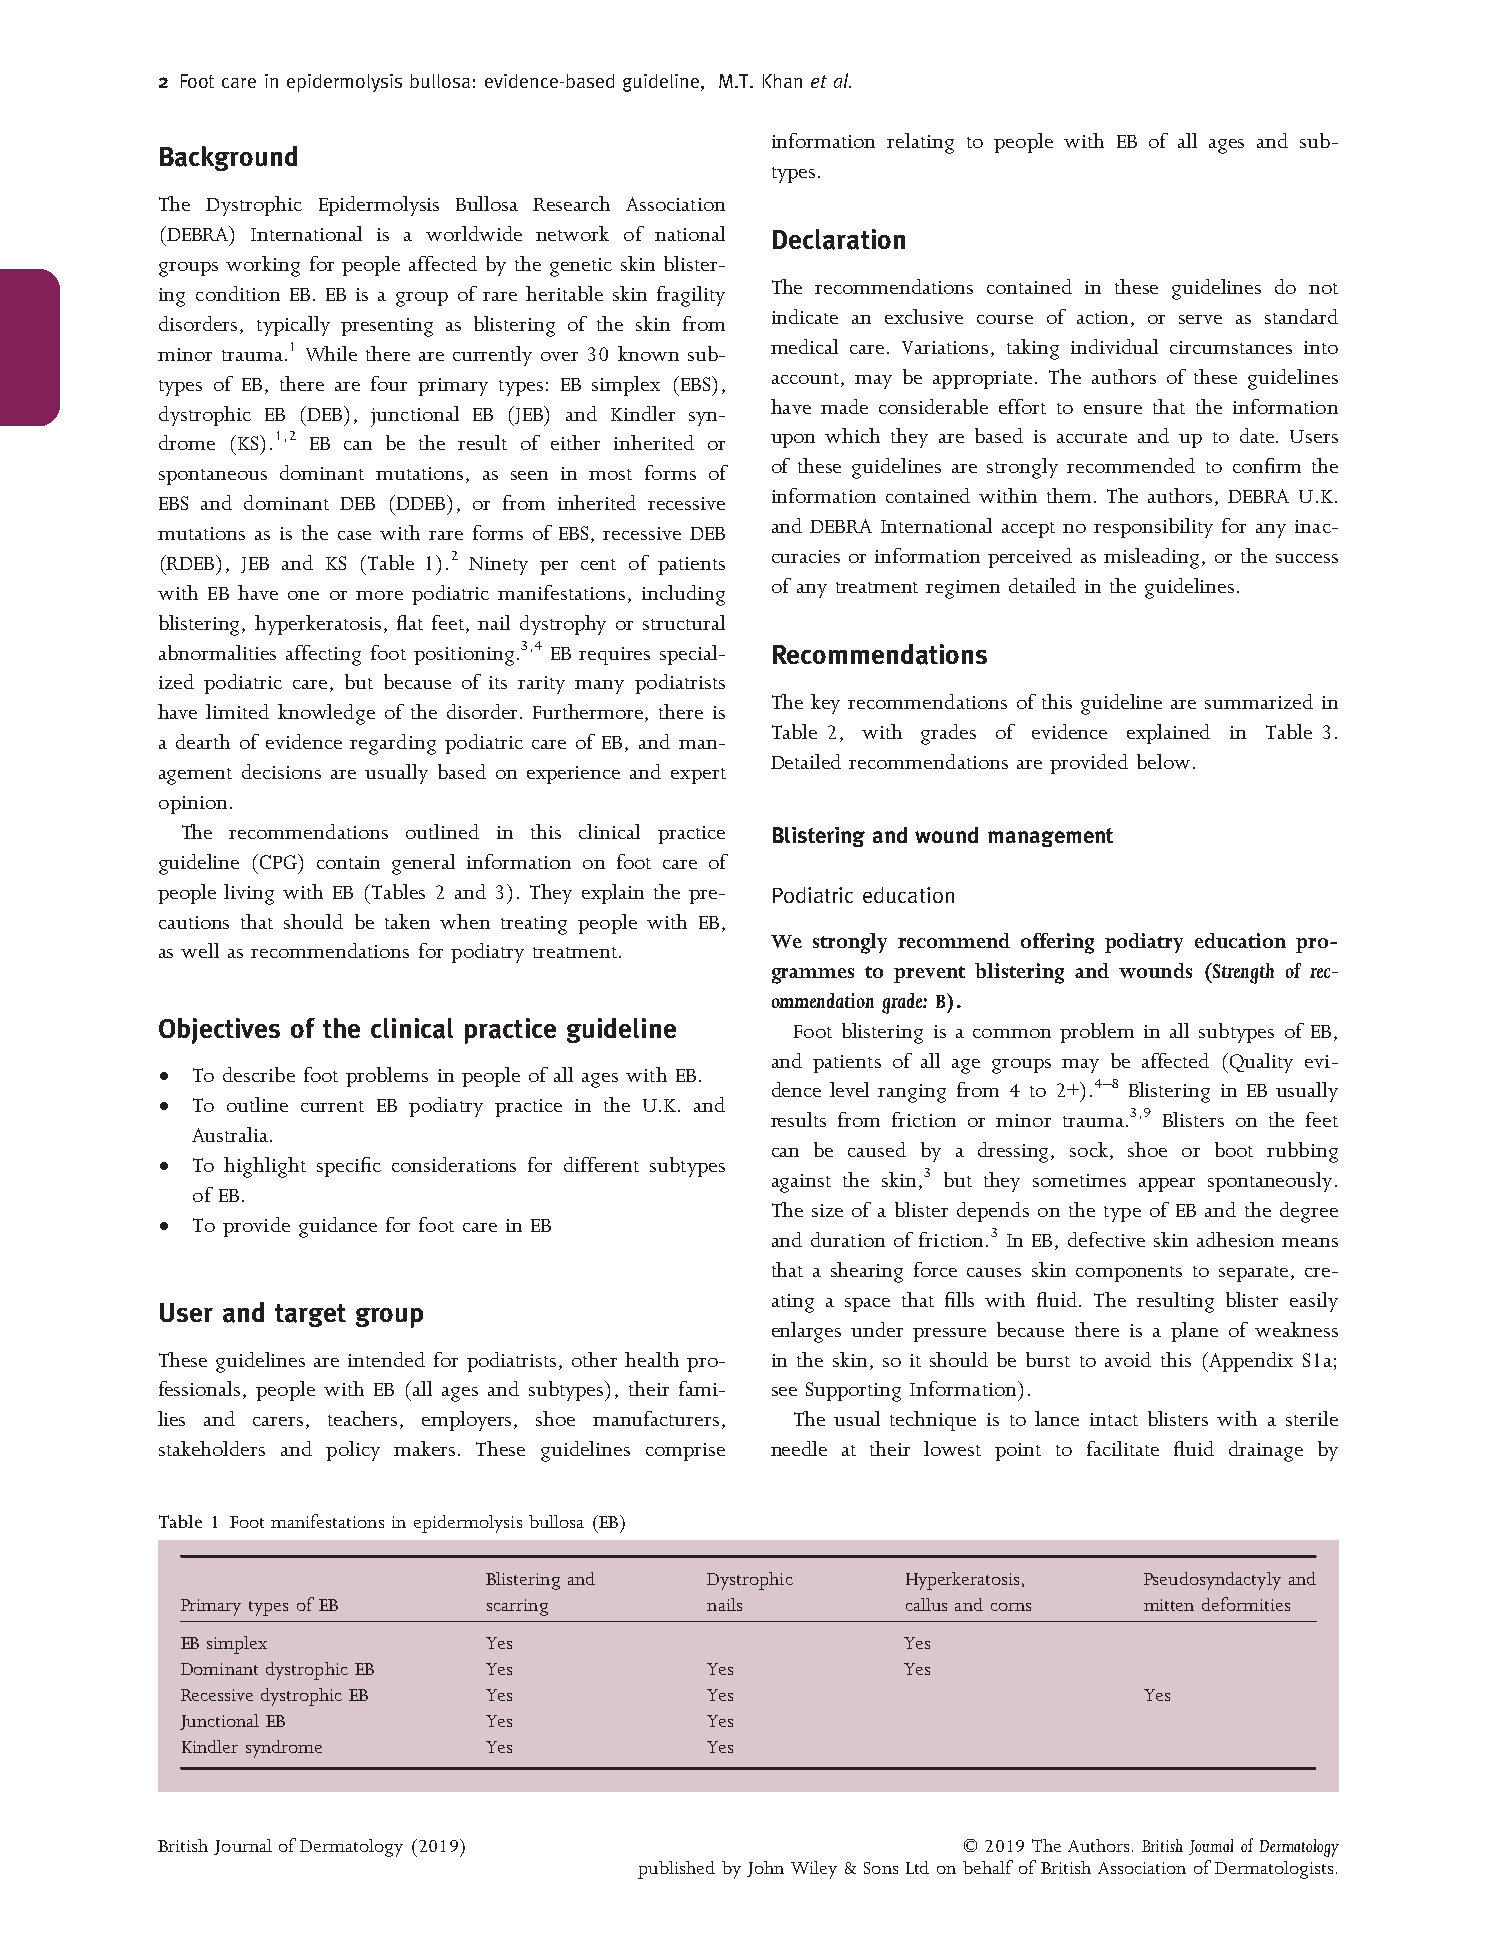 The image size is (1488, 1956). Describe the element at coordinates (765, 1869) in the screenshot. I see `John` at that location.
